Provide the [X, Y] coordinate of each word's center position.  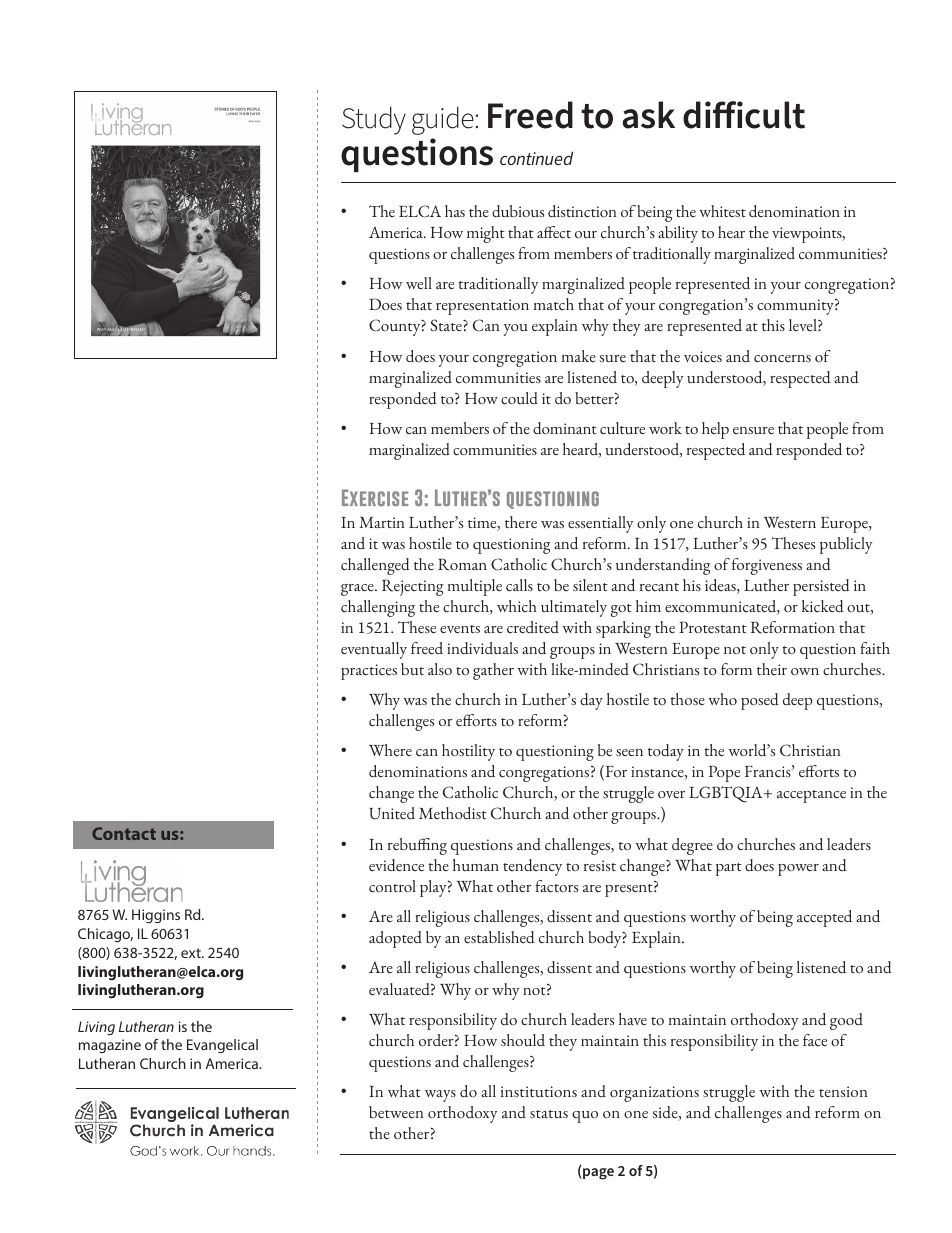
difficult [744, 115]
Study [374, 120]
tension [843, 1091]
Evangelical [222, 1046]
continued [536, 158]
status [549, 1114]
